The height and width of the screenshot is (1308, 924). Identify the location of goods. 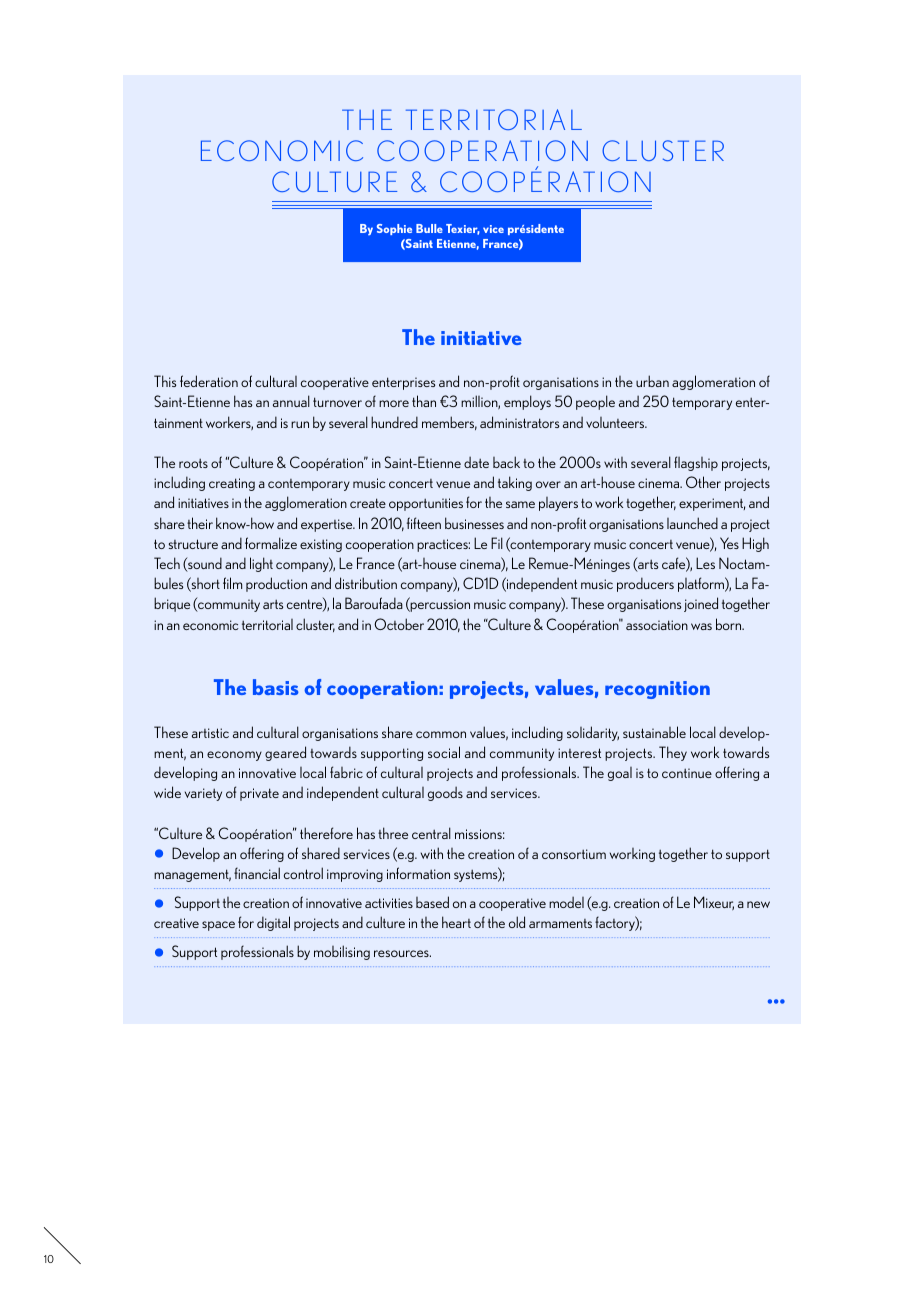
(445, 793).
